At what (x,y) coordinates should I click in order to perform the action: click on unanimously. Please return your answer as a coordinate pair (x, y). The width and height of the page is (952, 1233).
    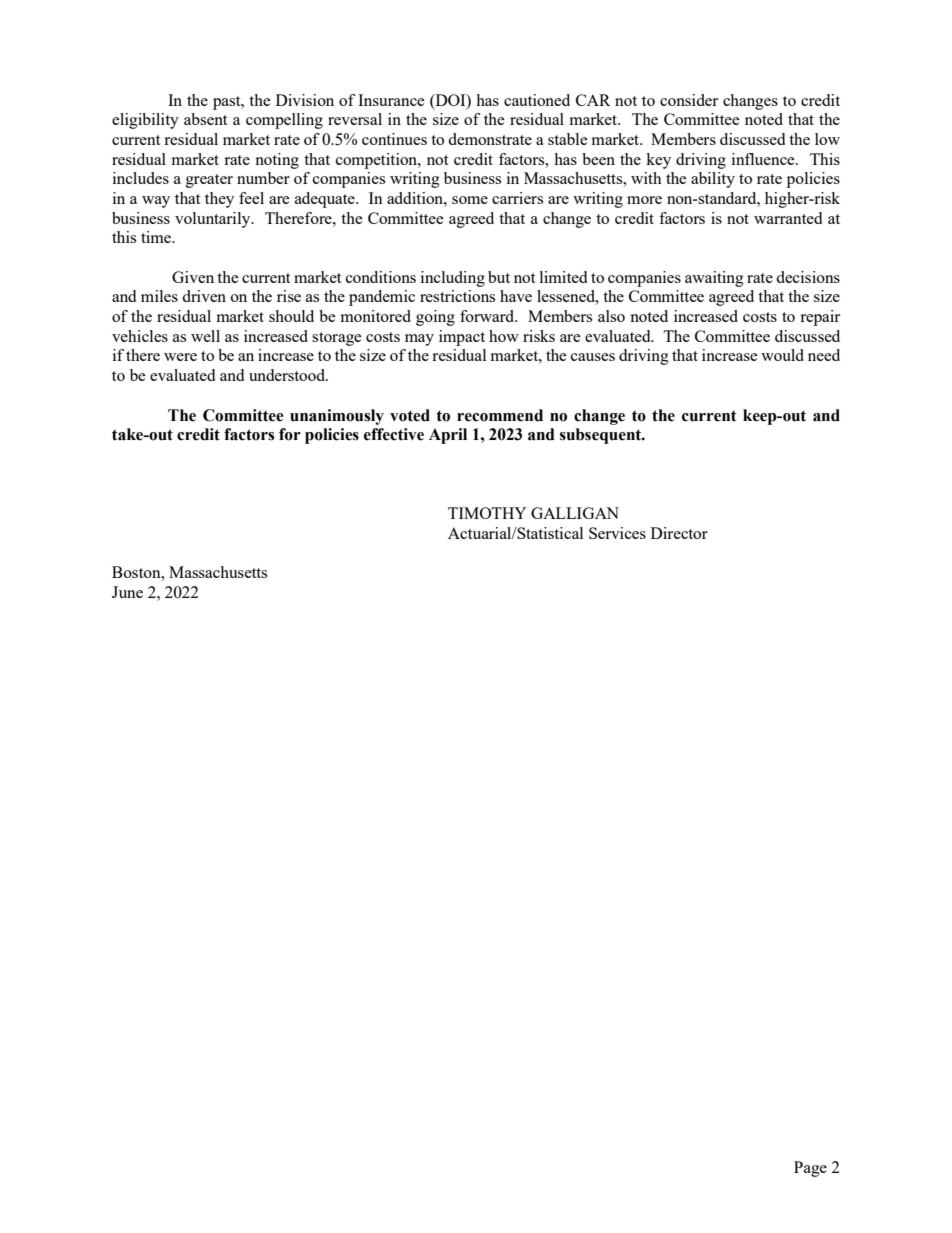
    Looking at the image, I should click on (337, 417).
